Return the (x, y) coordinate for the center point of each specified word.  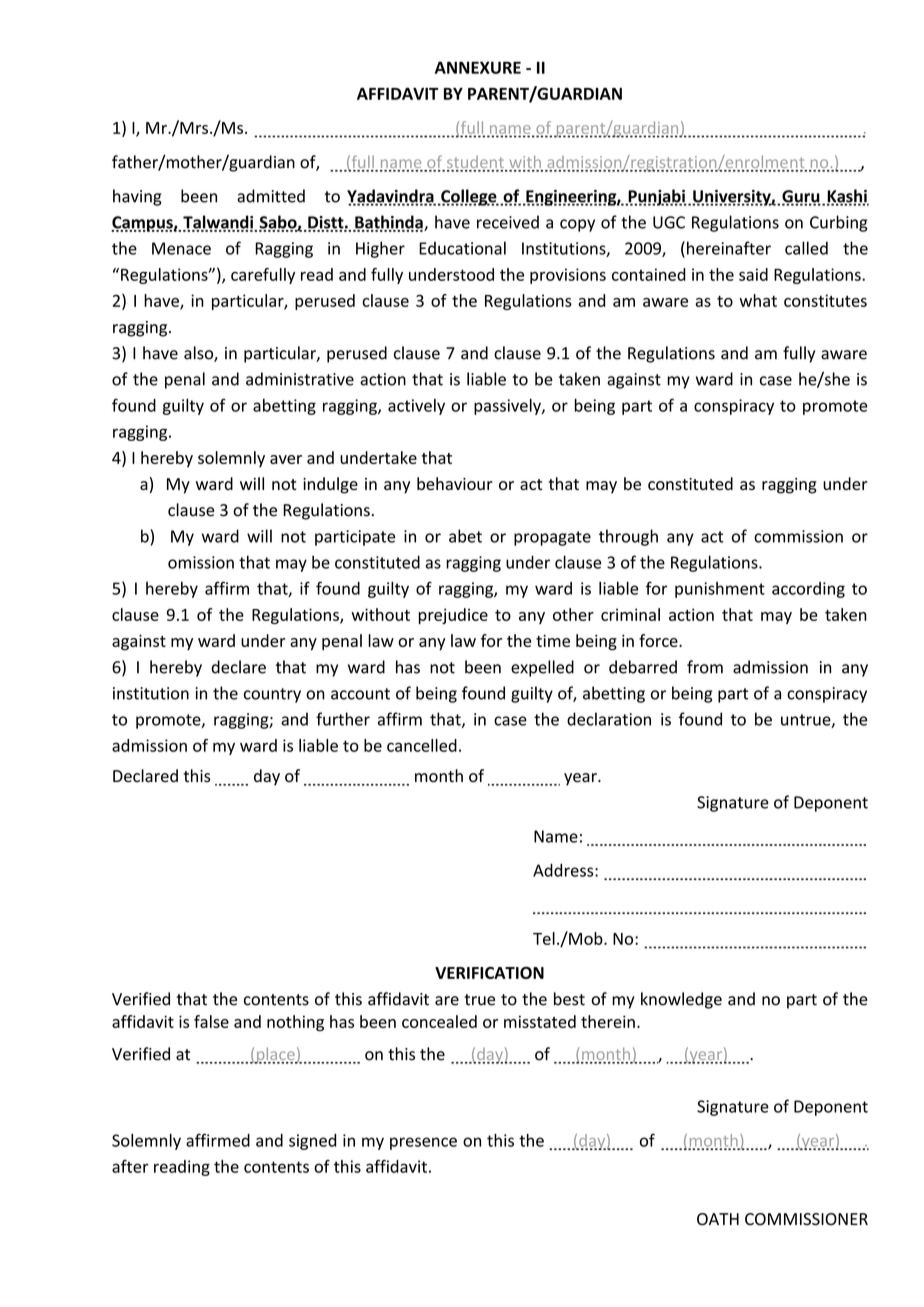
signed (313, 1142)
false (211, 1021)
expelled (542, 668)
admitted (271, 196)
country (272, 695)
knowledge (681, 1000)
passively (508, 407)
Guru (801, 197)
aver (286, 459)
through (628, 537)
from (705, 667)
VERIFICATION (489, 973)
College (469, 197)
